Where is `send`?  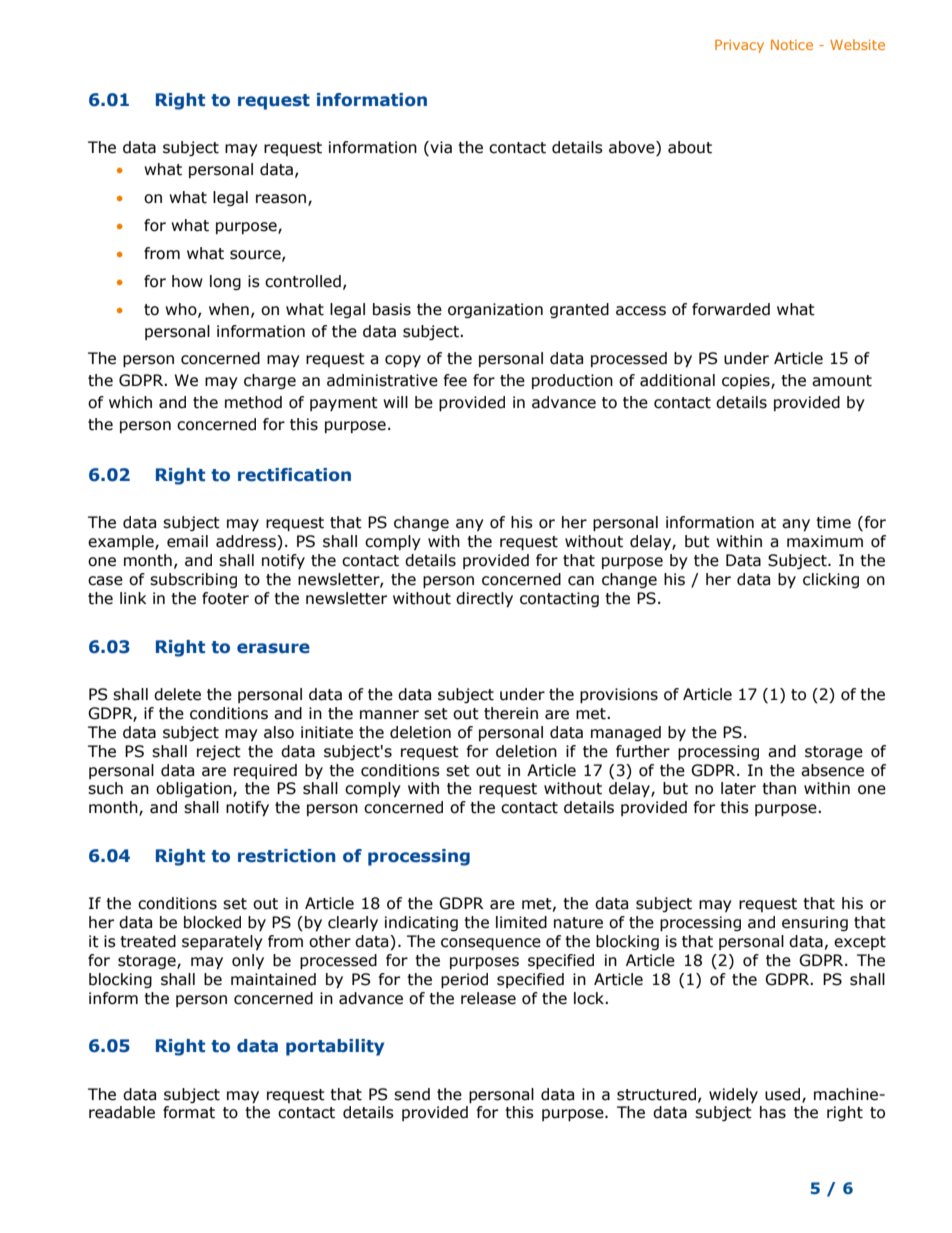
send is located at coordinates (412, 1094).
